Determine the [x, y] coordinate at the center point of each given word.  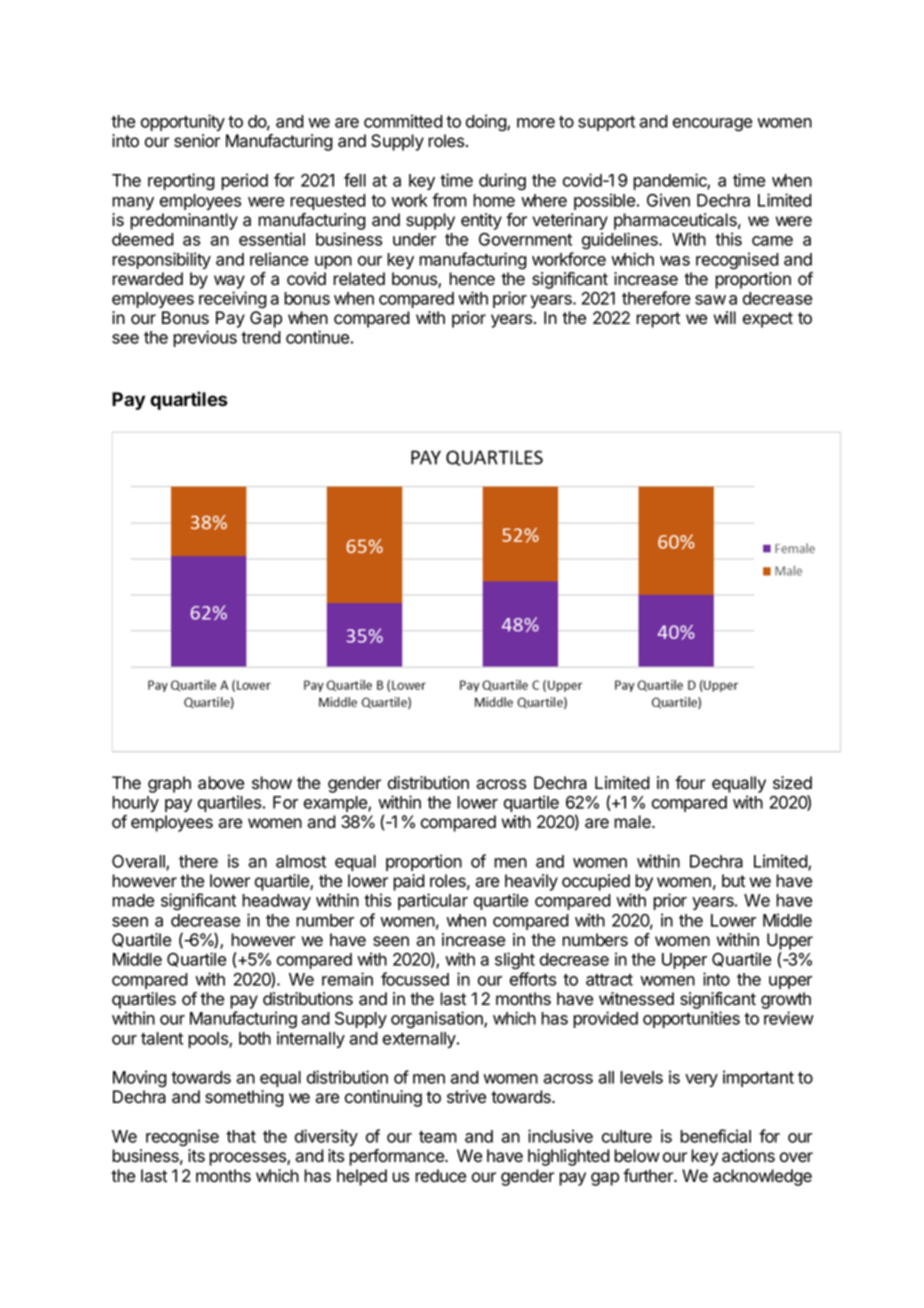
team [438, 1137]
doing [487, 123]
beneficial [715, 1136]
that [241, 1136]
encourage [712, 125]
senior [197, 141]
